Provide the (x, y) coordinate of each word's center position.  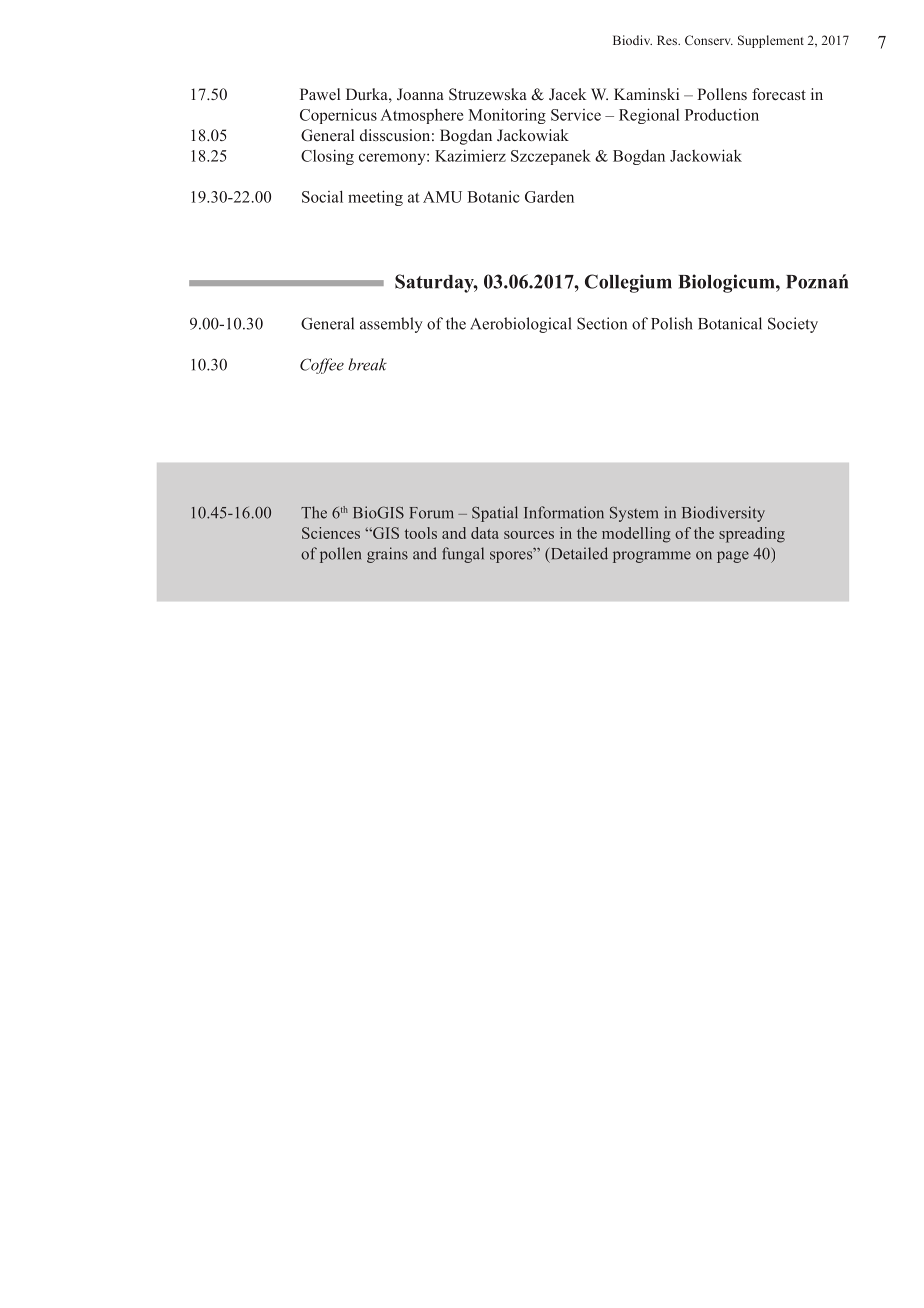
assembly (391, 325)
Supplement (771, 41)
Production (722, 115)
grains (387, 555)
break (367, 364)
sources (529, 535)
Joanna (420, 94)
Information (564, 512)
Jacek (567, 94)
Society (793, 325)
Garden (549, 197)
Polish (672, 323)
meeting (375, 198)
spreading (752, 535)
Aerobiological (521, 325)
